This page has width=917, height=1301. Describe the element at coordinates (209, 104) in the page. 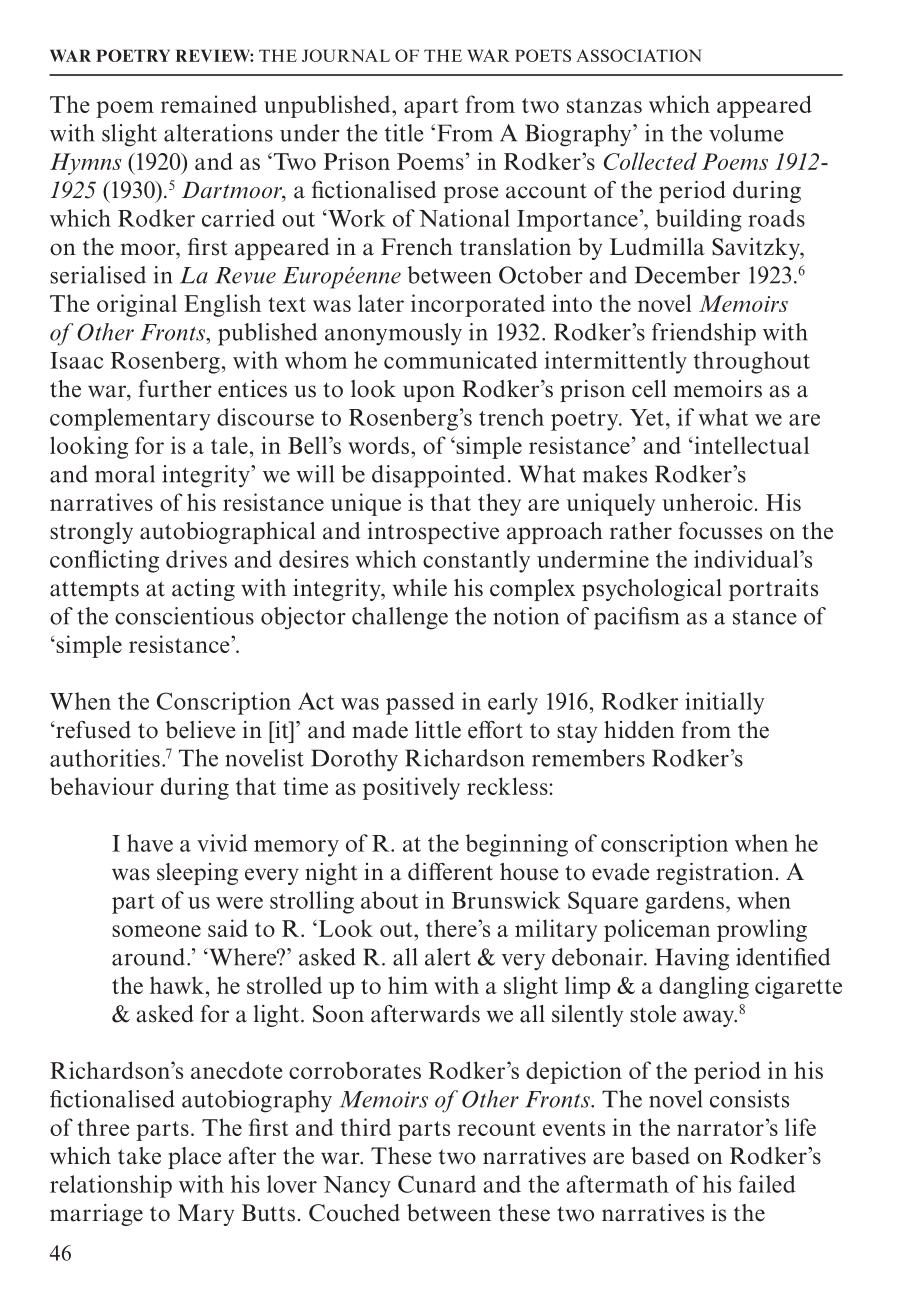

I see `remained` at that location.
